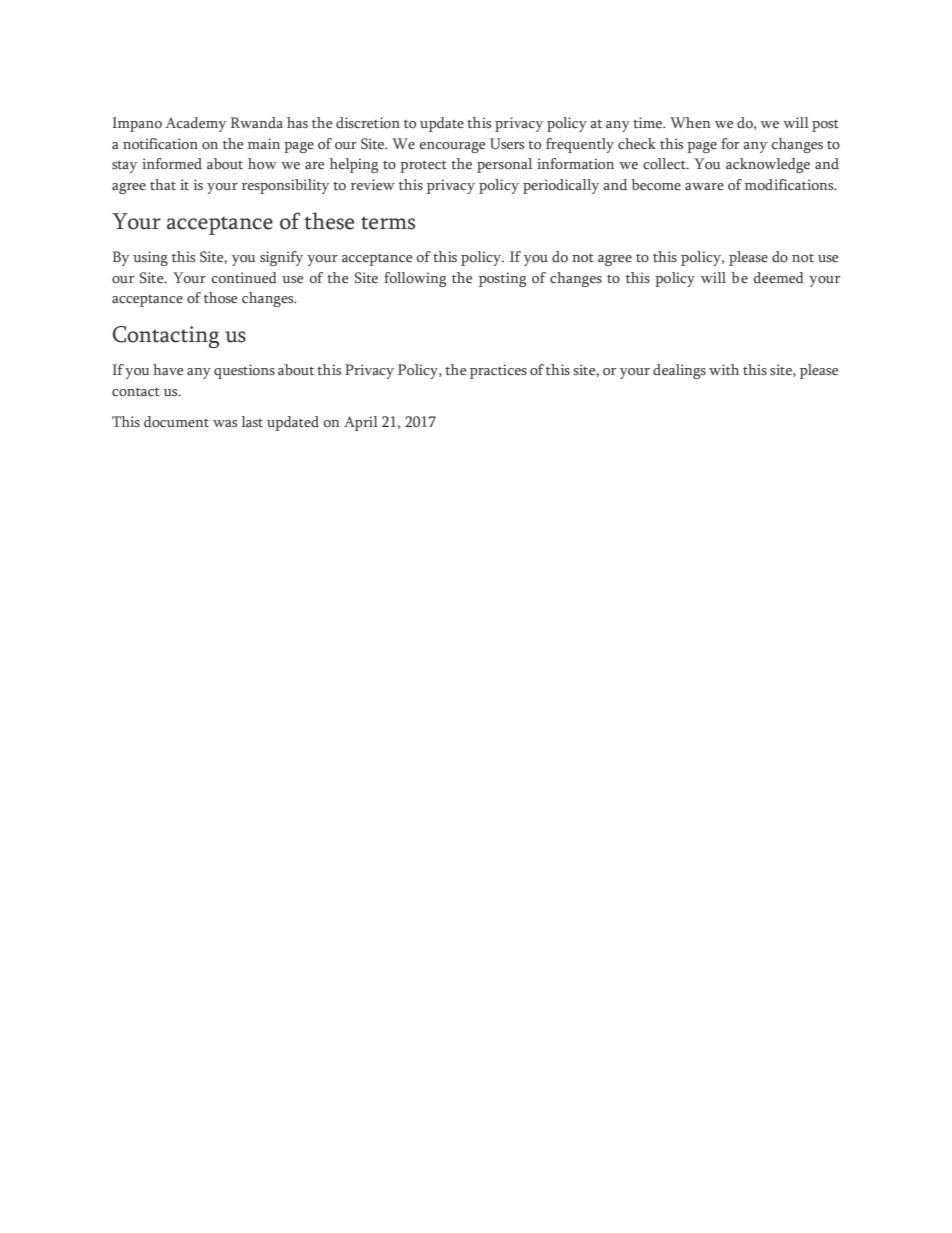  I want to click on that, so click(163, 184).
